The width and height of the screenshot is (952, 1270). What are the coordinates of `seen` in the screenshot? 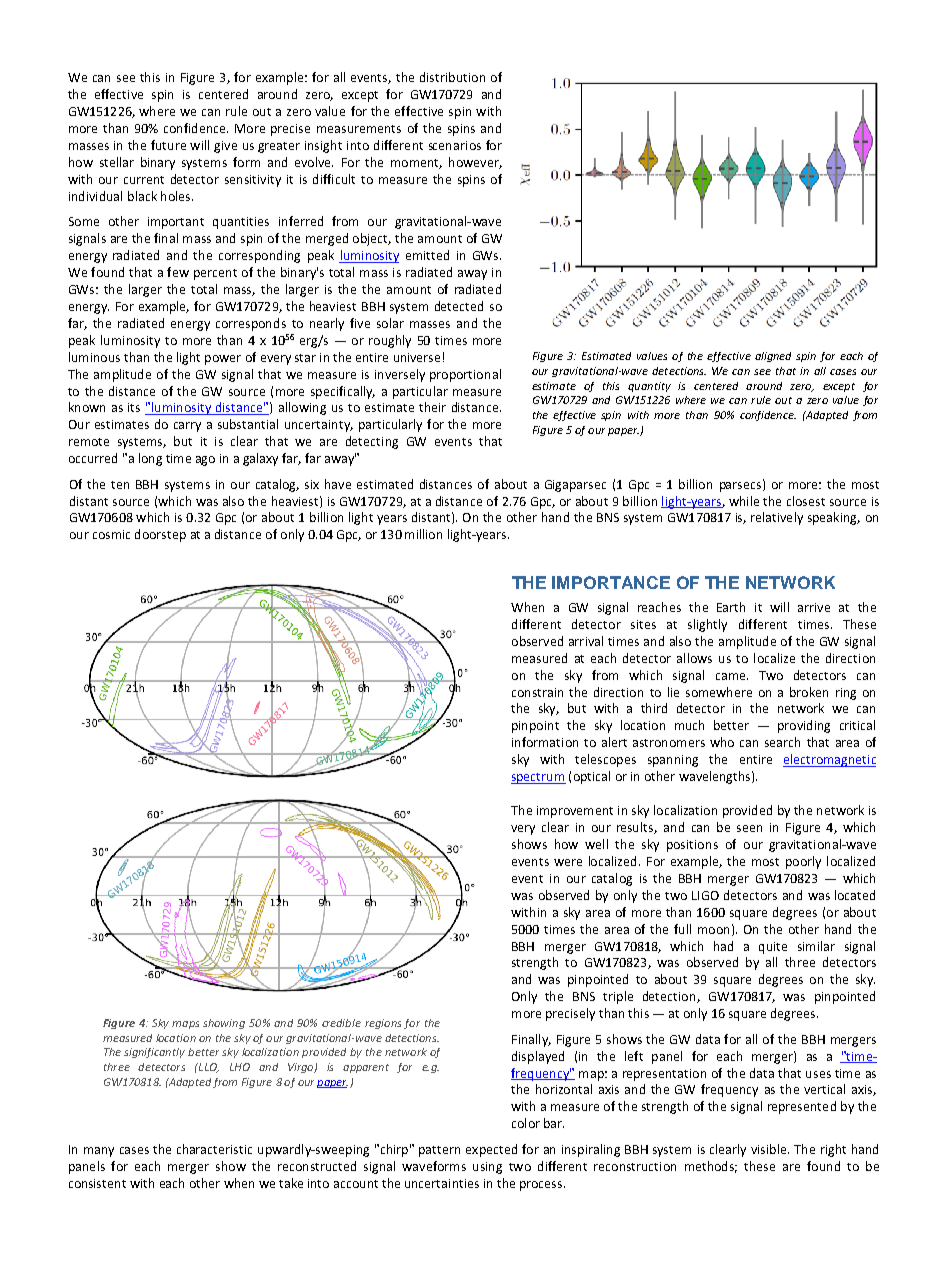 It's located at (749, 828).
